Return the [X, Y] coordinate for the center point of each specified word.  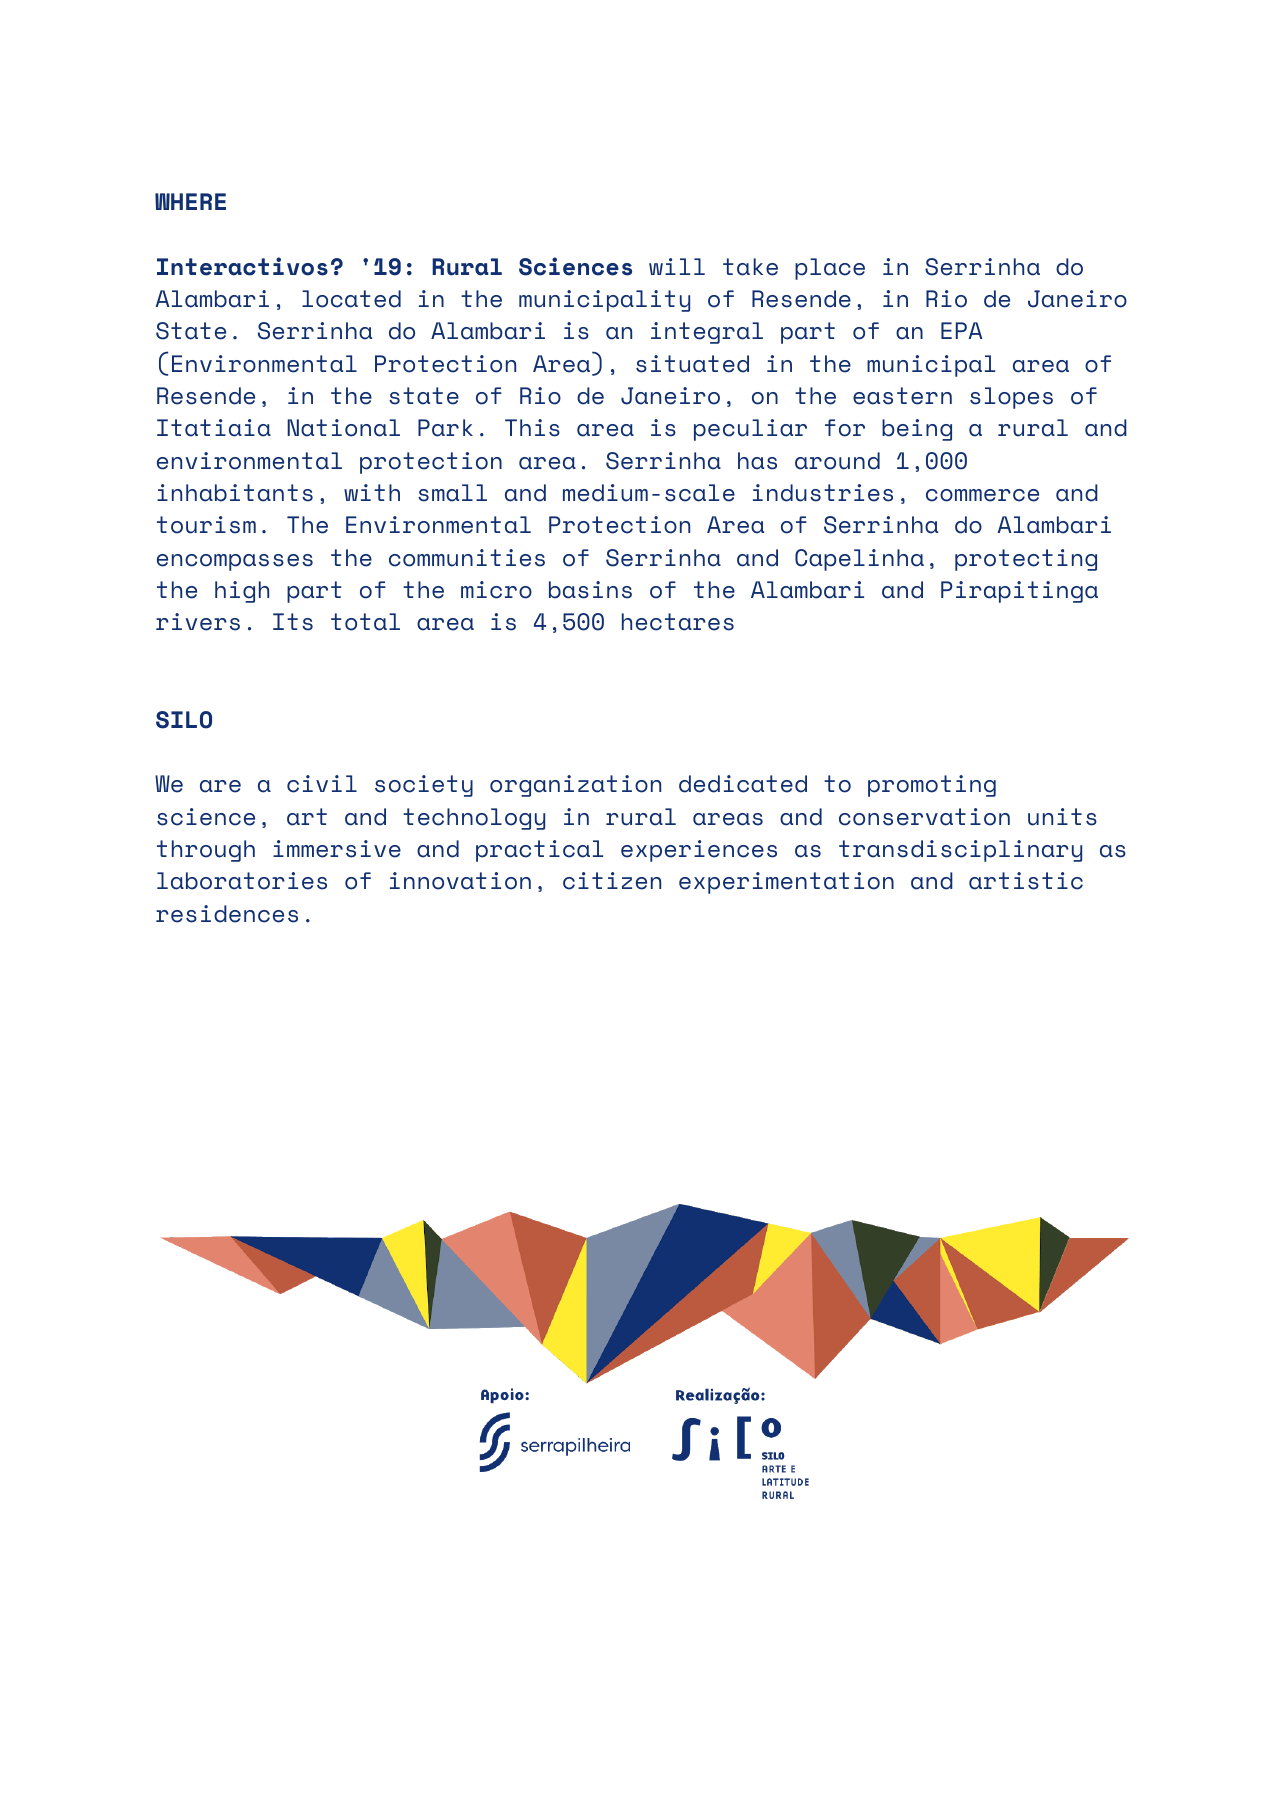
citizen [612, 881]
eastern [902, 396]
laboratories [242, 881]
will [677, 266]
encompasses [235, 562]
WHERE [190, 201]
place [830, 269]
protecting [1026, 560]
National [343, 428]
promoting [932, 786]
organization [575, 786]
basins [590, 590]
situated [692, 364]
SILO [184, 720]
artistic [1026, 881]
